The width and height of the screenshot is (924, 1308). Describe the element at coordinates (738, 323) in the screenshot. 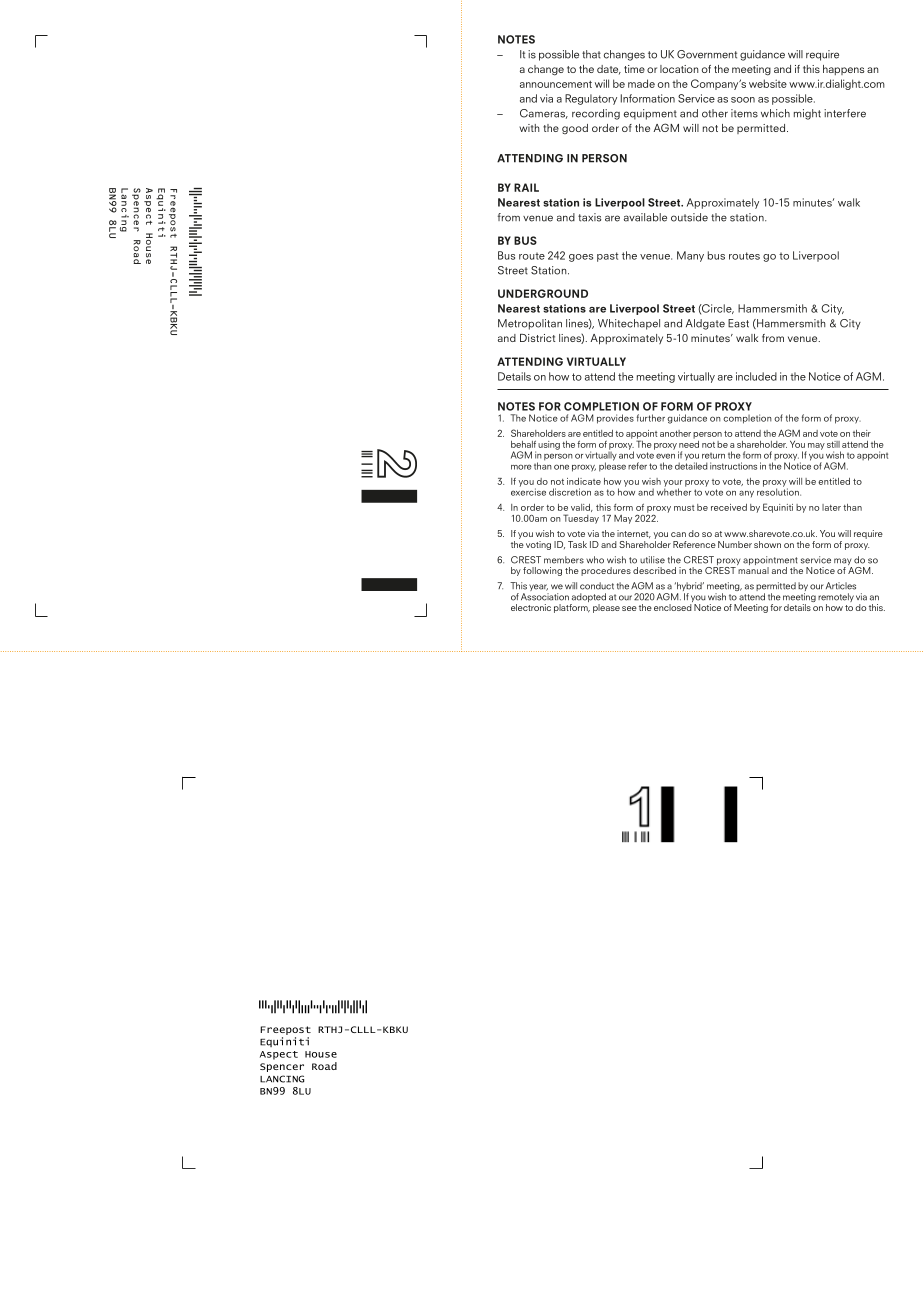

I see `East` at that location.
